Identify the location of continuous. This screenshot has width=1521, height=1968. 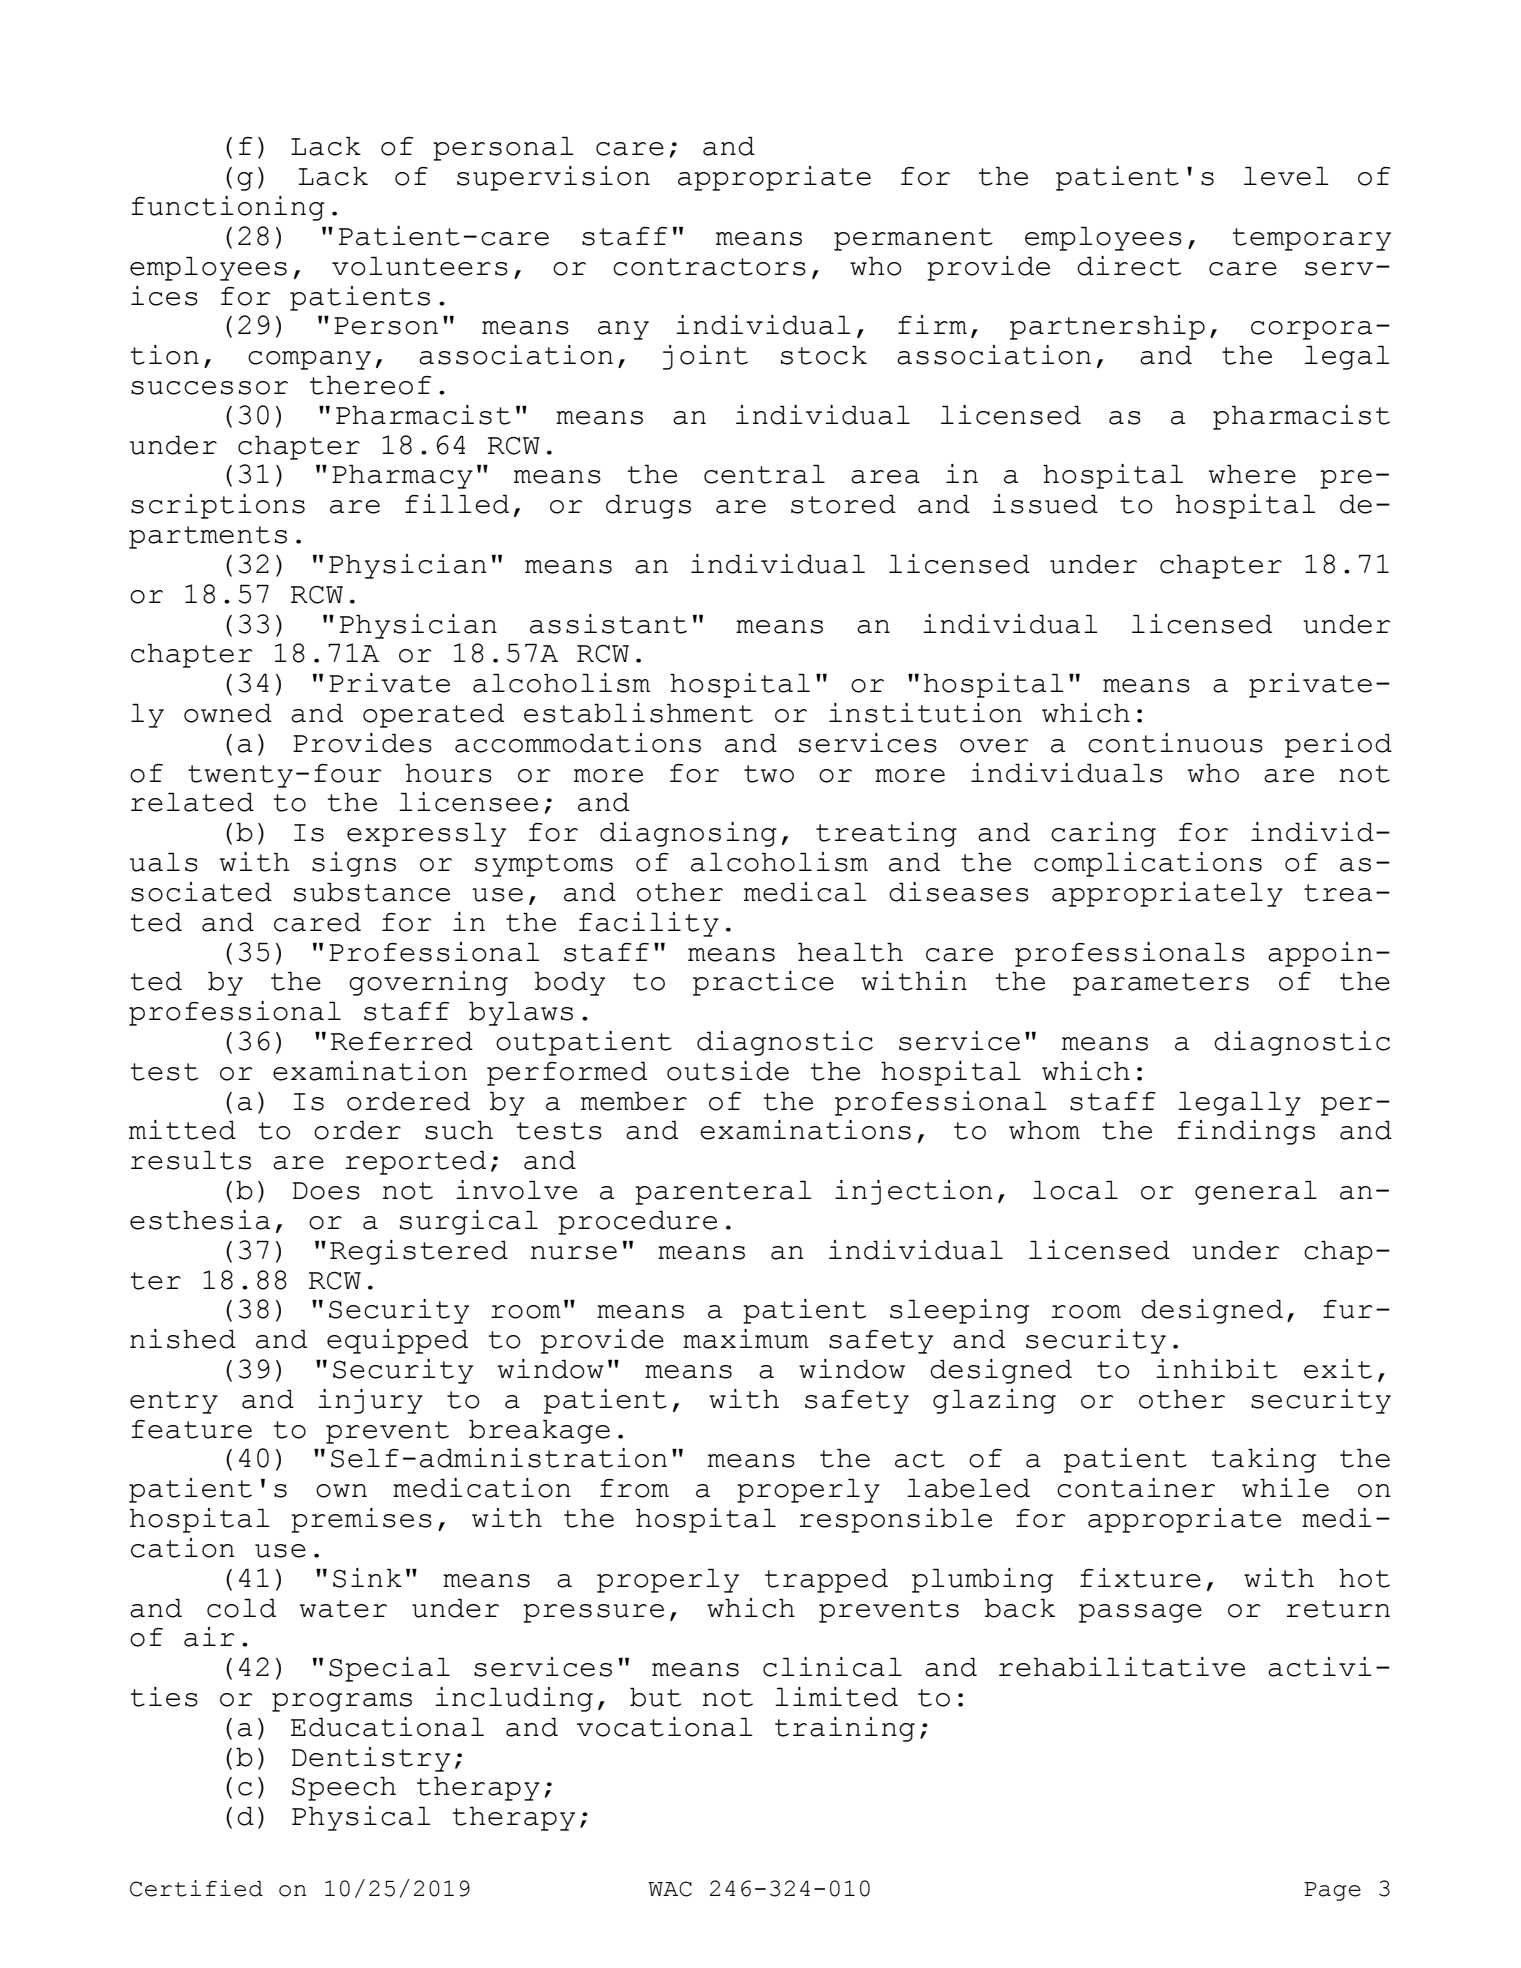
(1175, 743).
